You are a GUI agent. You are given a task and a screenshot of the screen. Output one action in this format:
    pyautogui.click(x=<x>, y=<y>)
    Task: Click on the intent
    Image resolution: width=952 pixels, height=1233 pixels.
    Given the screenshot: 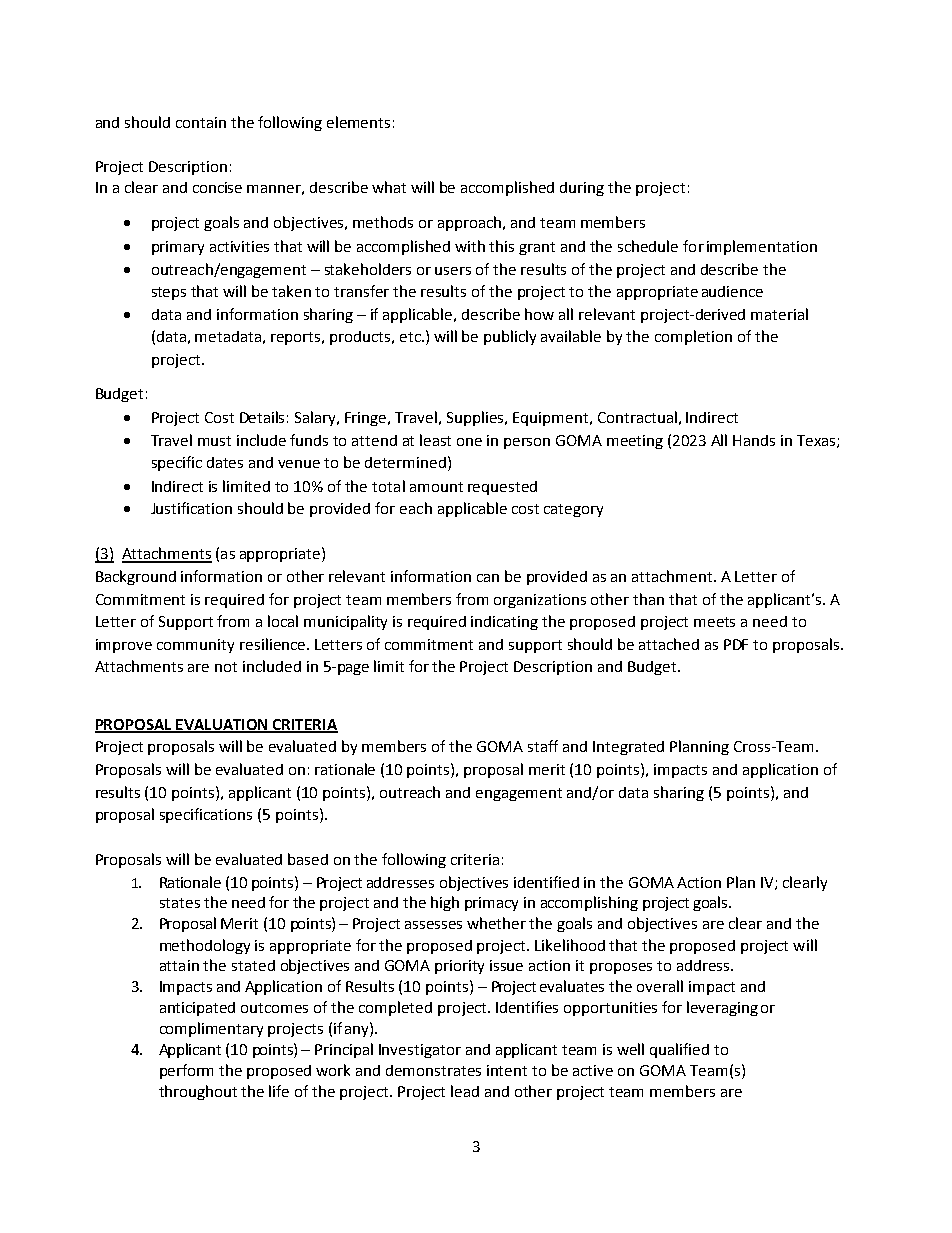 What is the action you would take?
    pyautogui.click(x=507, y=1070)
